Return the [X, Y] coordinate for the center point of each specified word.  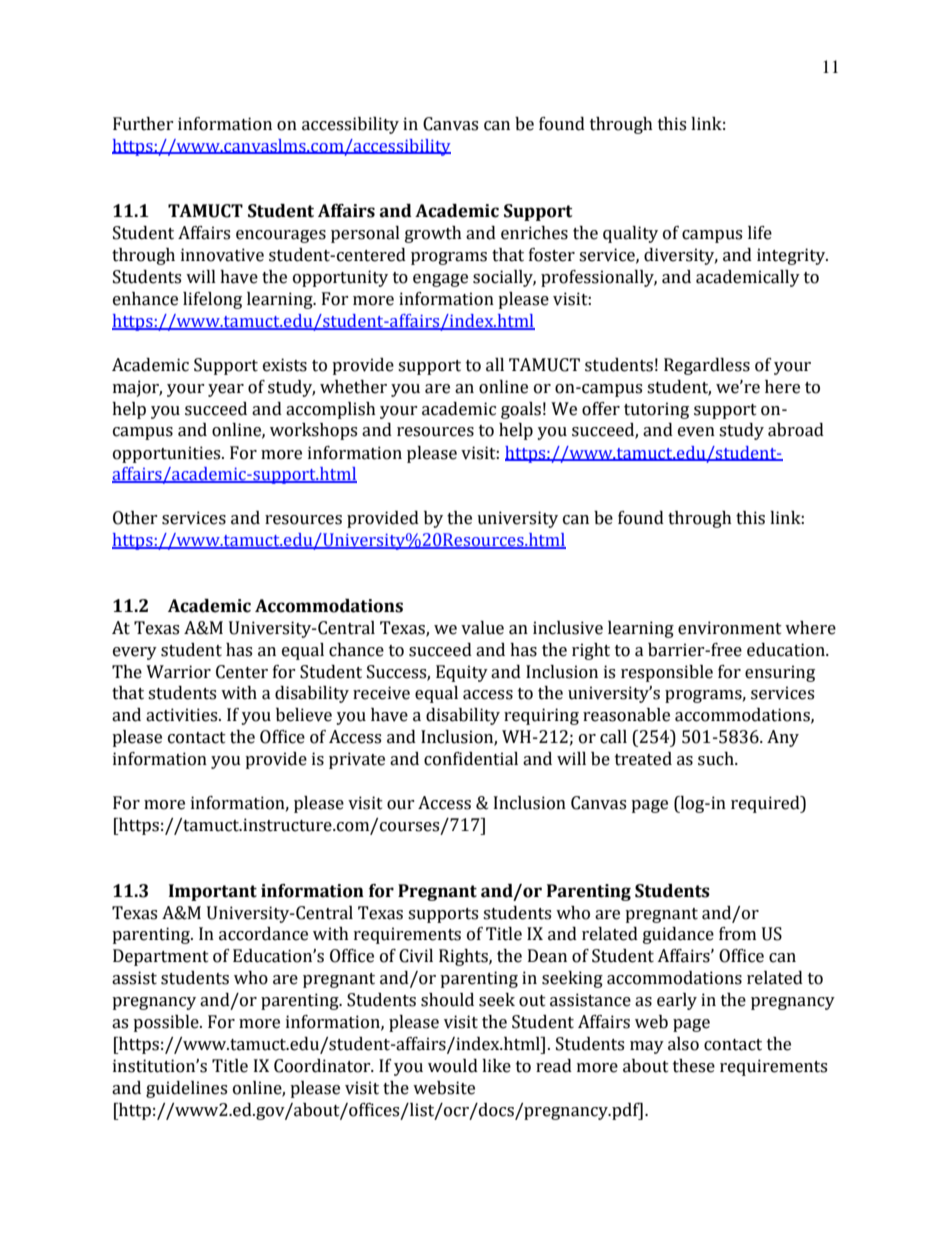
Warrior [178, 672]
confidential [471, 759]
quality [630, 234]
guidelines [186, 1089]
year [226, 390]
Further [143, 124]
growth [433, 234]
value [482, 628]
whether [353, 387]
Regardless [707, 366]
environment [730, 628]
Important [213, 892]
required [766, 804]
